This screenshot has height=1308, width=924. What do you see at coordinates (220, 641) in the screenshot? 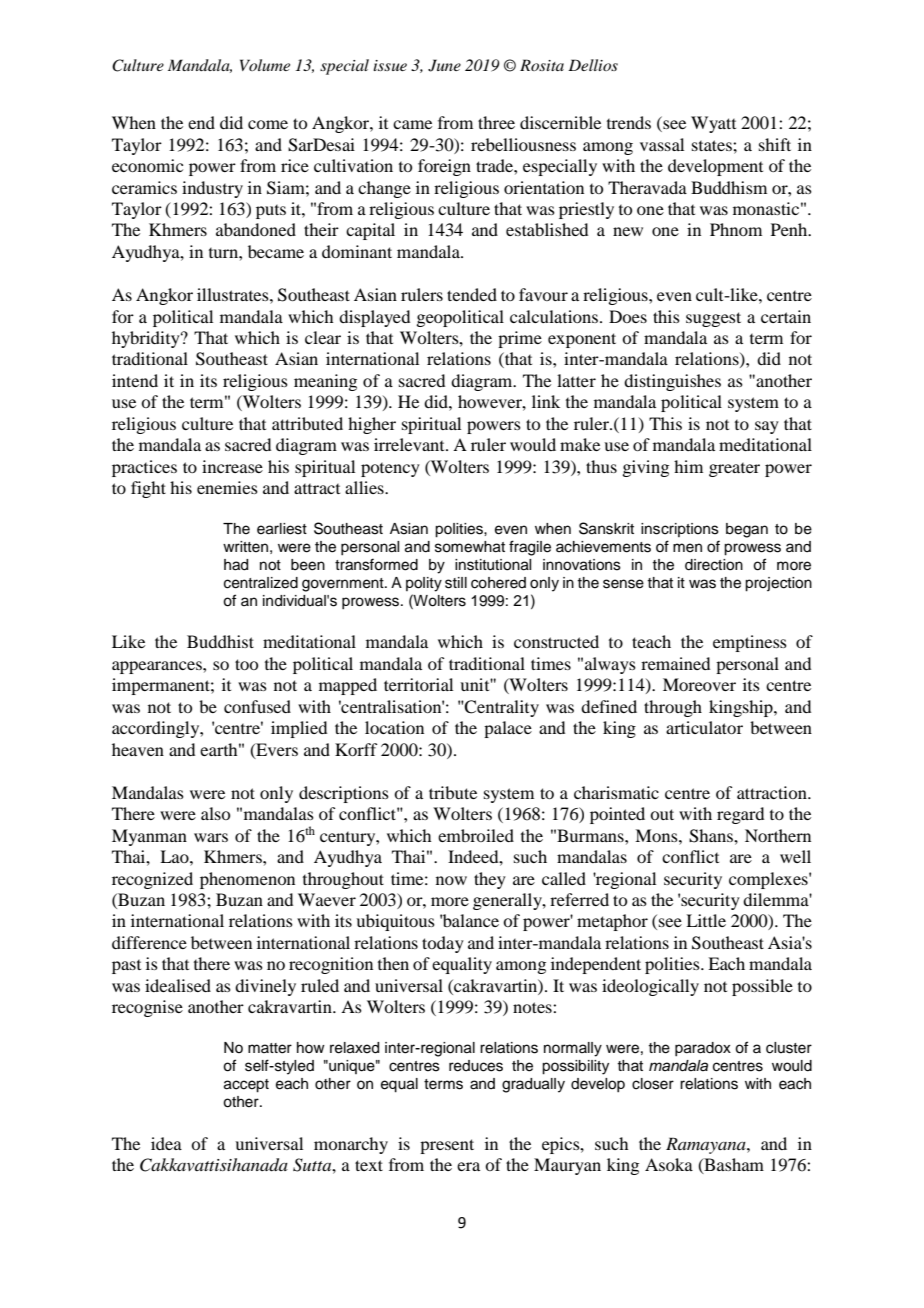
I see `Buddhist` at bounding box center [220, 641].
